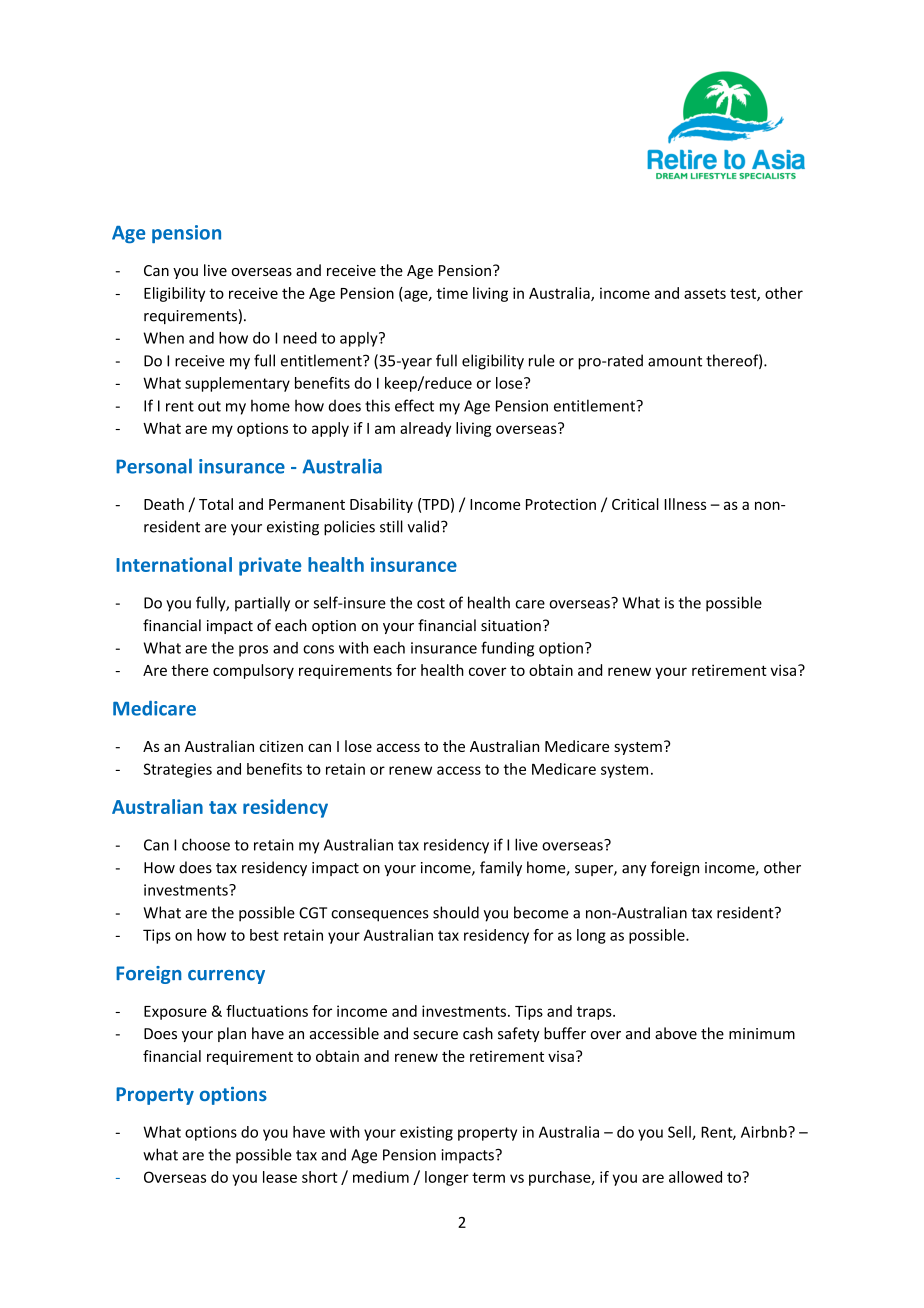 The width and height of the document is (924, 1308). What do you see at coordinates (280, 1177) in the document?
I see `lease` at bounding box center [280, 1177].
